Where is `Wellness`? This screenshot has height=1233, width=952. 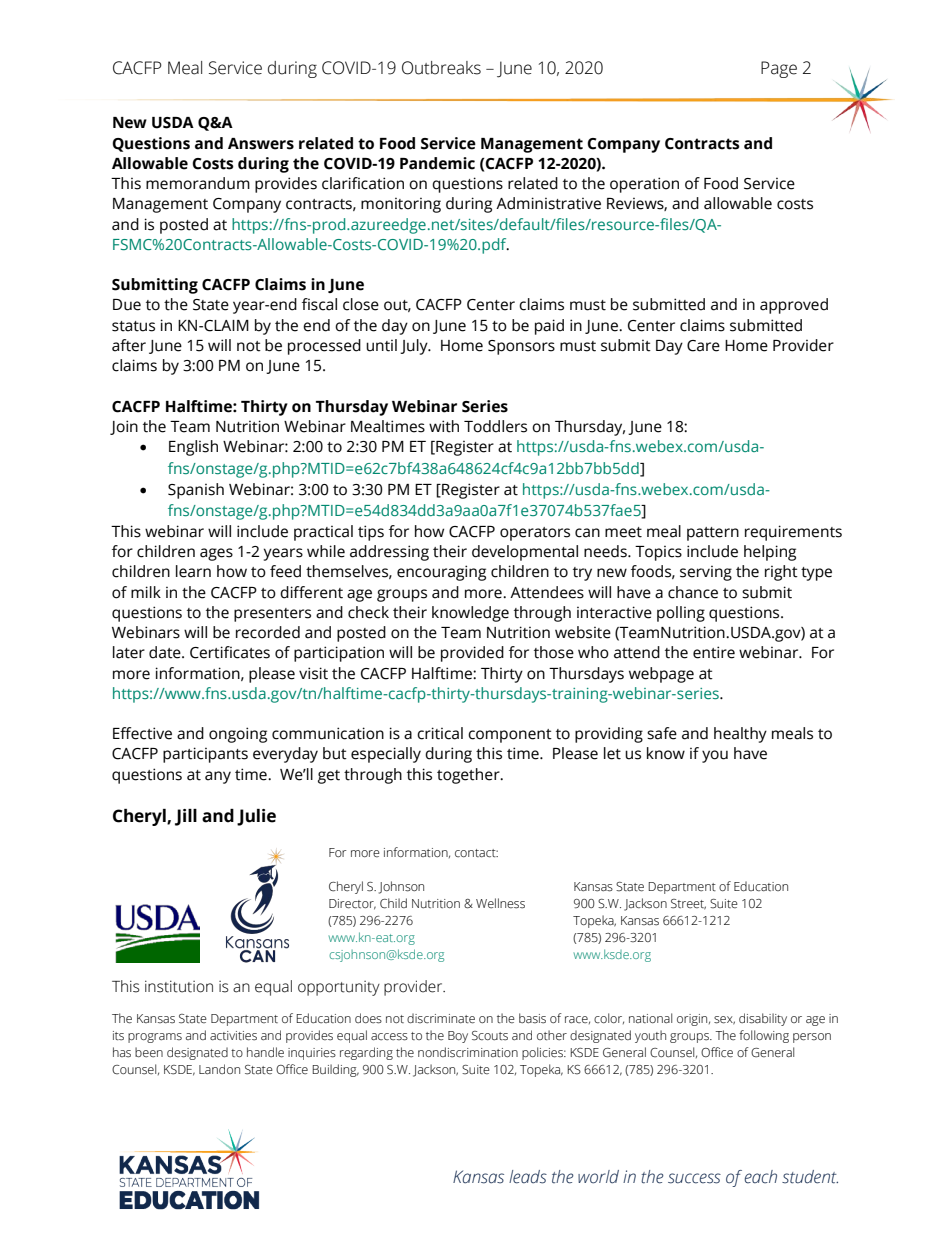
Wellness is located at coordinates (500, 903).
